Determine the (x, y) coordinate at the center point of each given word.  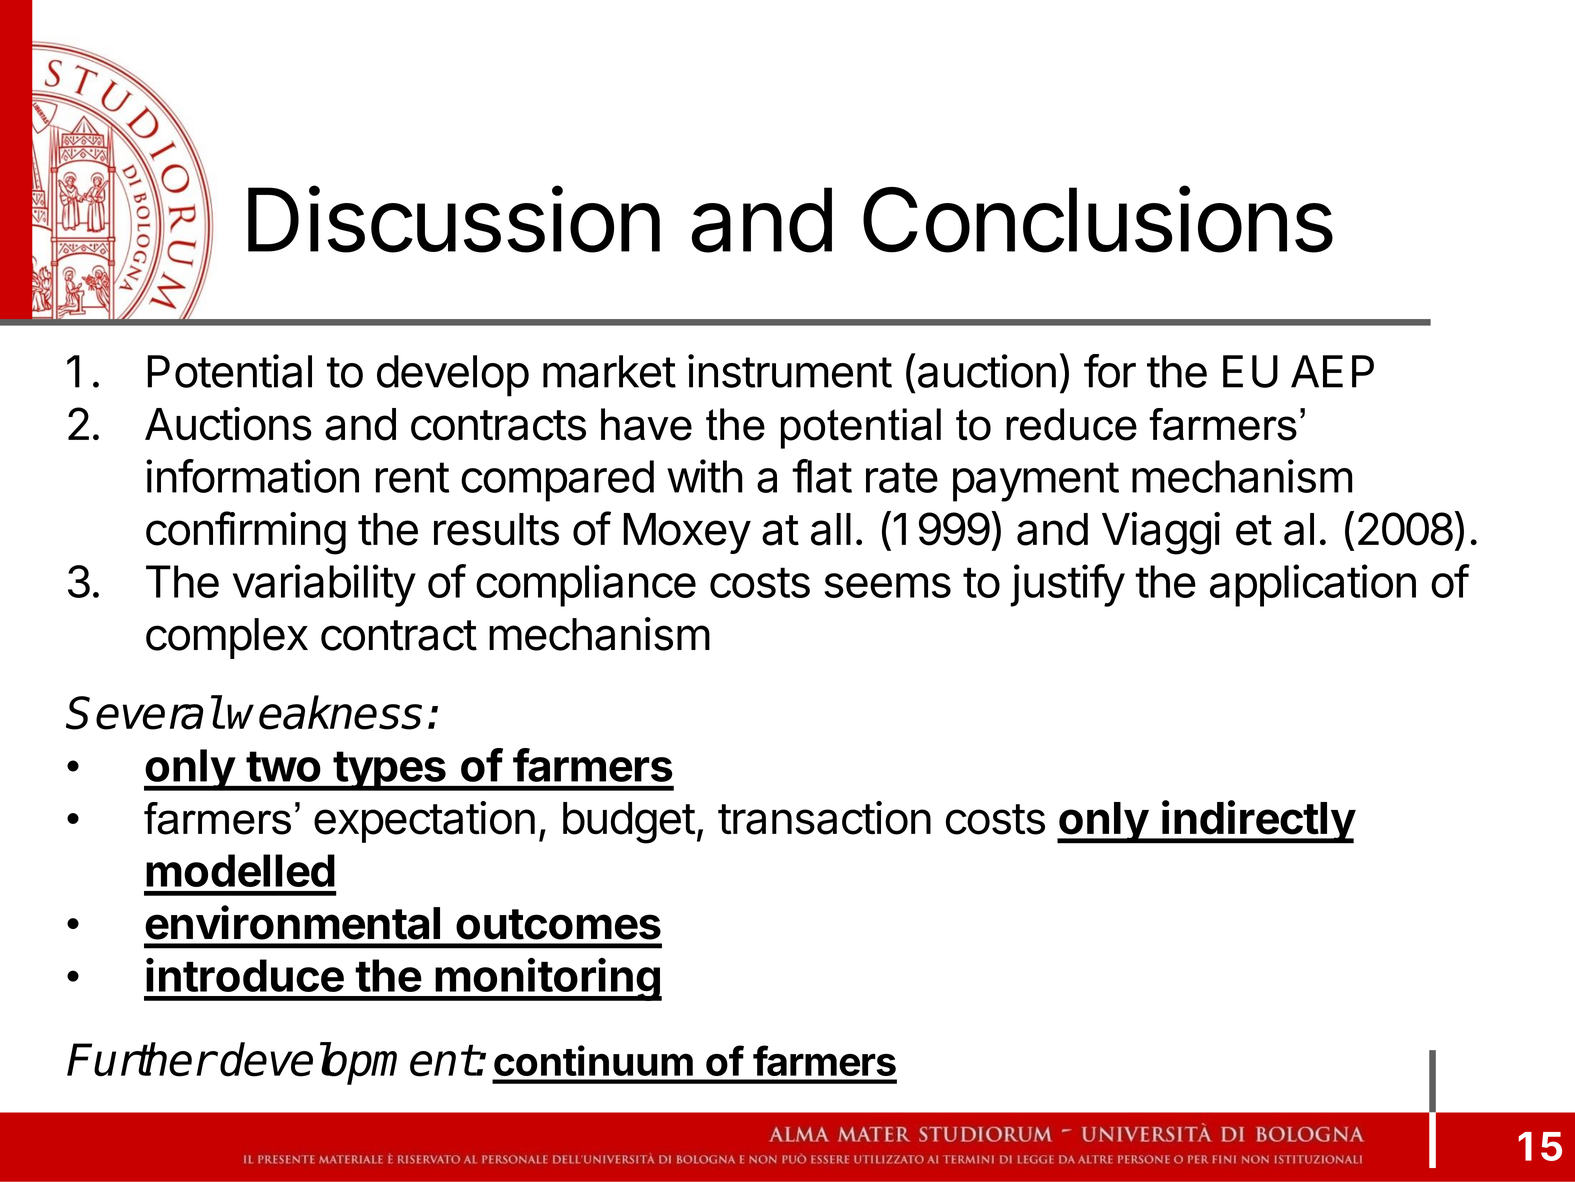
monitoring (547, 979)
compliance (586, 585)
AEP (1332, 371)
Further (140, 1059)
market (609, 371)
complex (227, 638)
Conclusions (1098, 219)
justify (1067, 585)
